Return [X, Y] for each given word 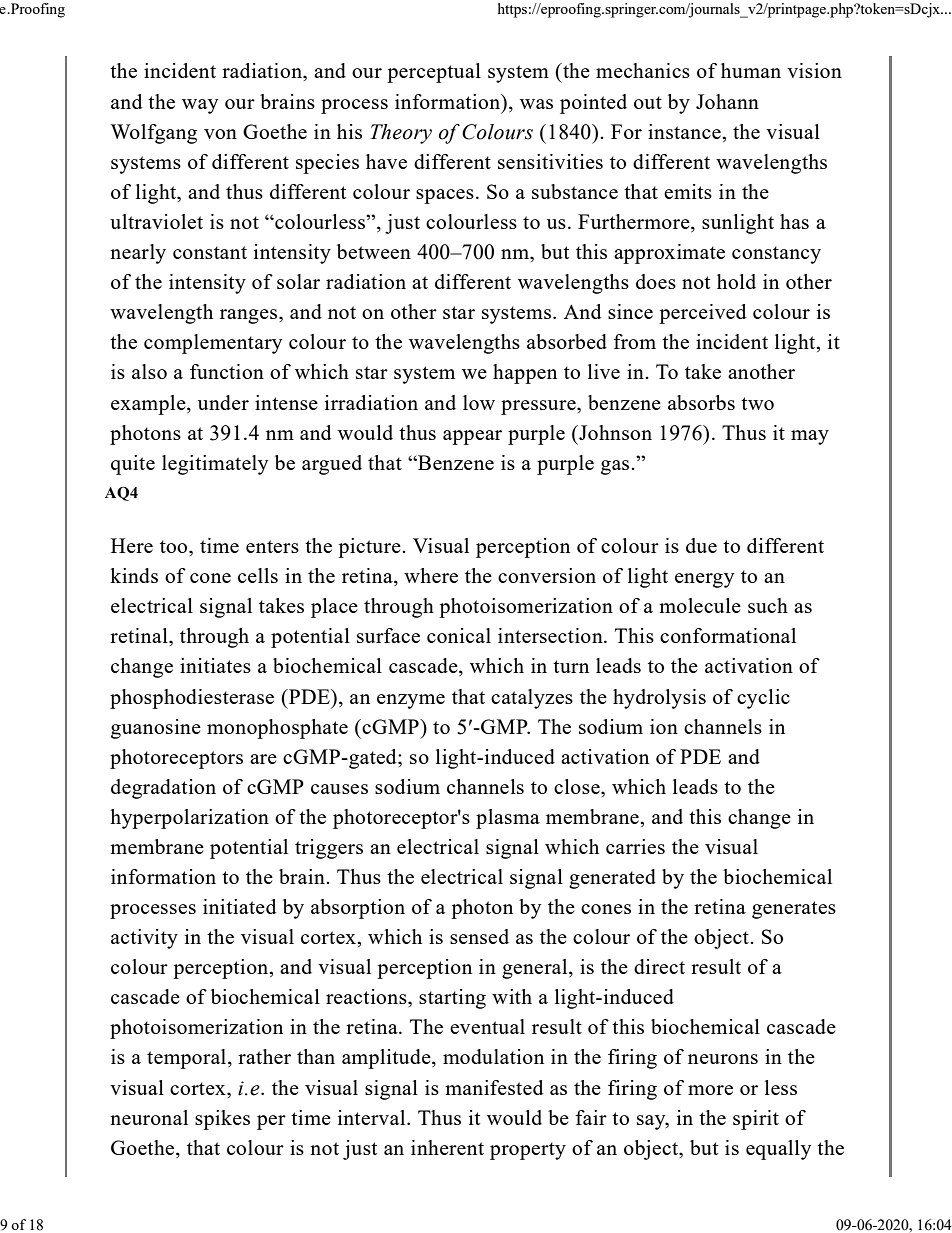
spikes [222, 1120]
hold [736, 281]
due [701, 545]
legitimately [215, 465]
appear [472, 437]
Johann [727, 101]
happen [525, 374]
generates [794, 910]
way [200, 106]
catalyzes [532, 699]
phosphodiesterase [192, 699]
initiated [240, 906]
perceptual [434, 73]
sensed [479, 936]
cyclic [763, 699]
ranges [248, 316]
